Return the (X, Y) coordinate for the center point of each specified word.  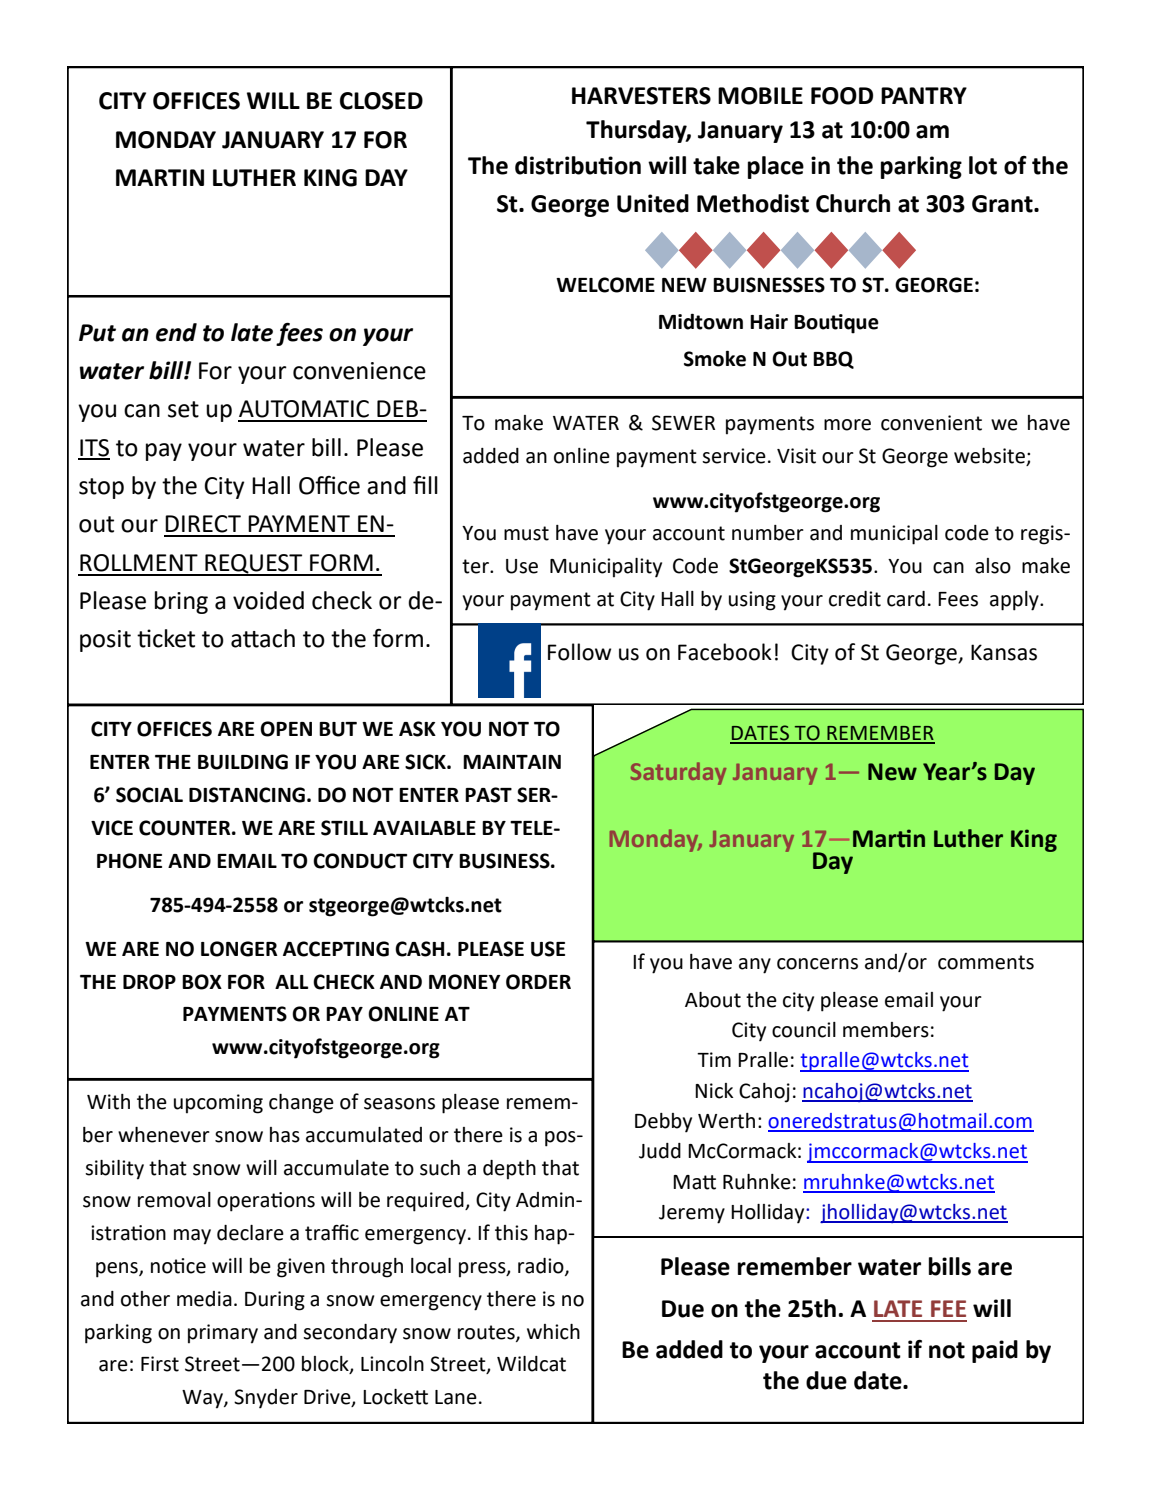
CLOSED (381, 101)
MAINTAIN (512, 762)
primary (223, 1334)
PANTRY (924, 95)
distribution (578, 165)
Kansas (1004, 652)
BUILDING (243, 762)
